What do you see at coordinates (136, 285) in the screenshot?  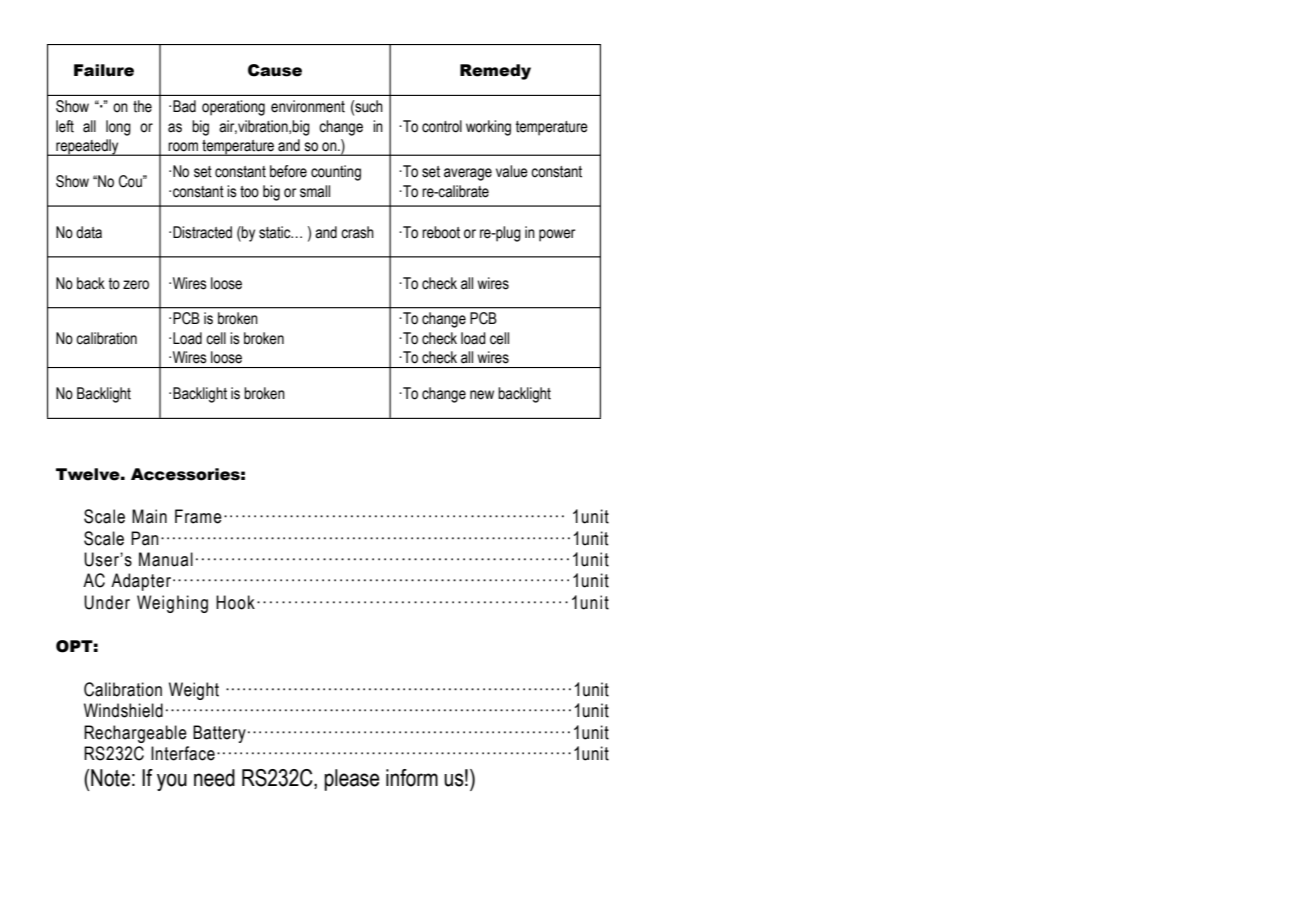 I see `zero` at bounding box center [136, 285].
